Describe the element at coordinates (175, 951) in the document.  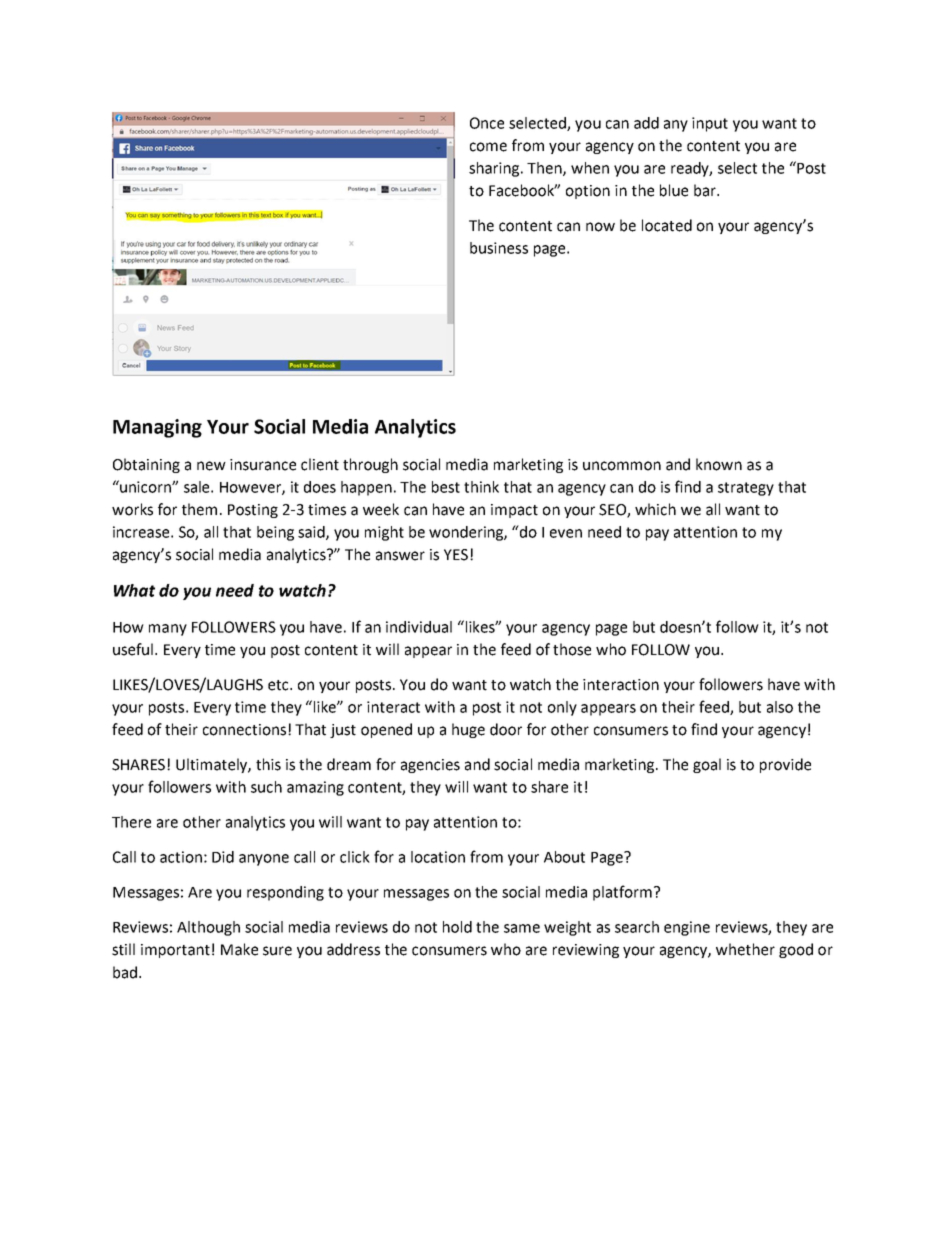
I see `important` at that location.
